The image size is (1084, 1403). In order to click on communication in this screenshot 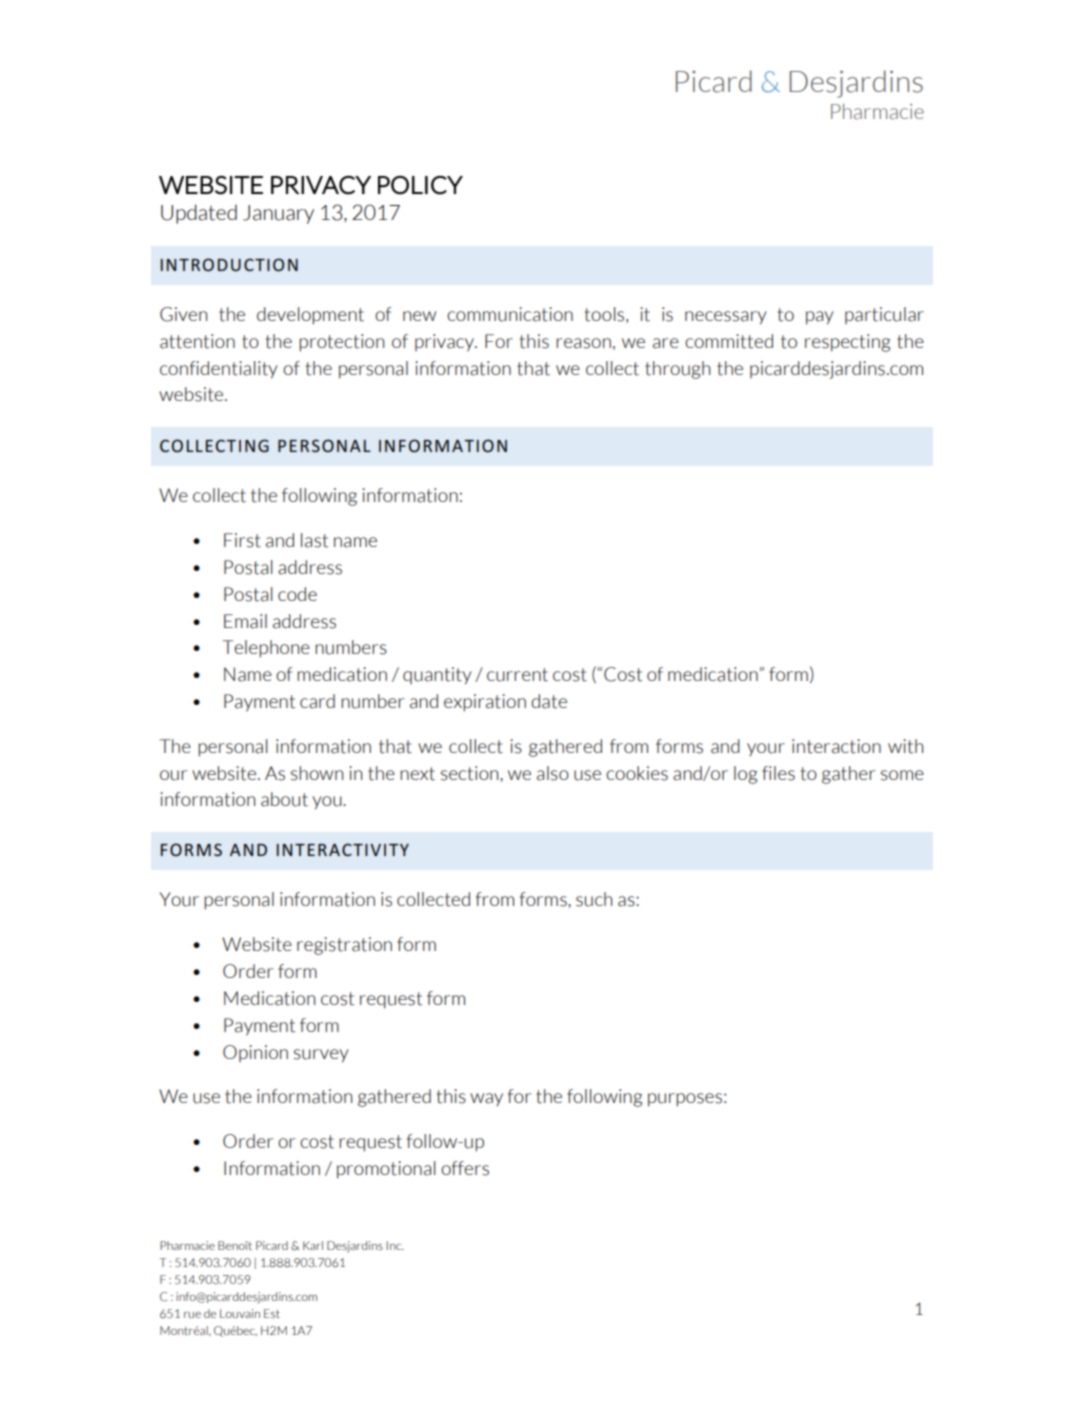, I will do `click(510, 314)`.
